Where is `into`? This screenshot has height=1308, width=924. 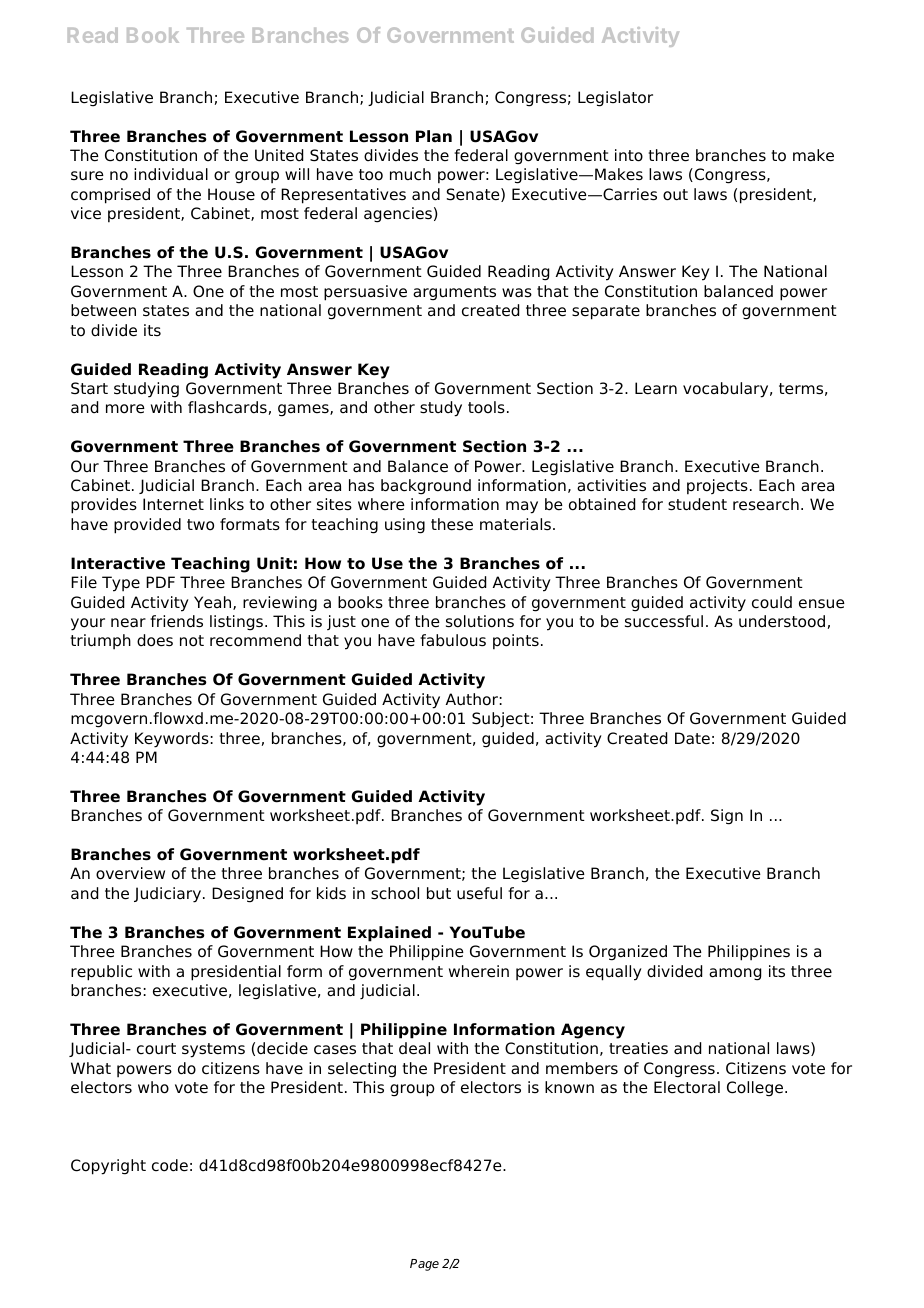 into is located at coordinates (629, 155).
